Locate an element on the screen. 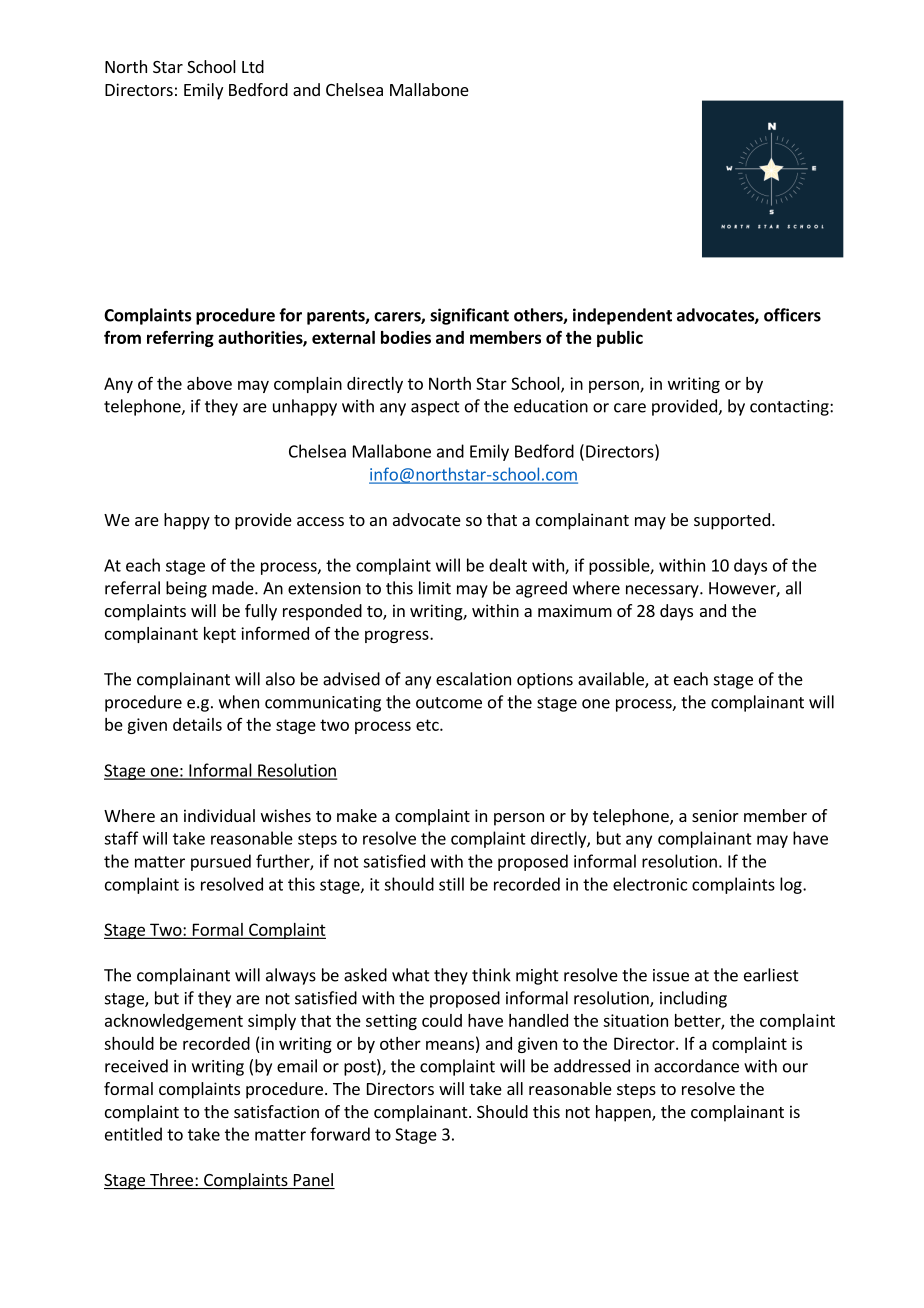  Ltd is located at coordinates (253, 66).
